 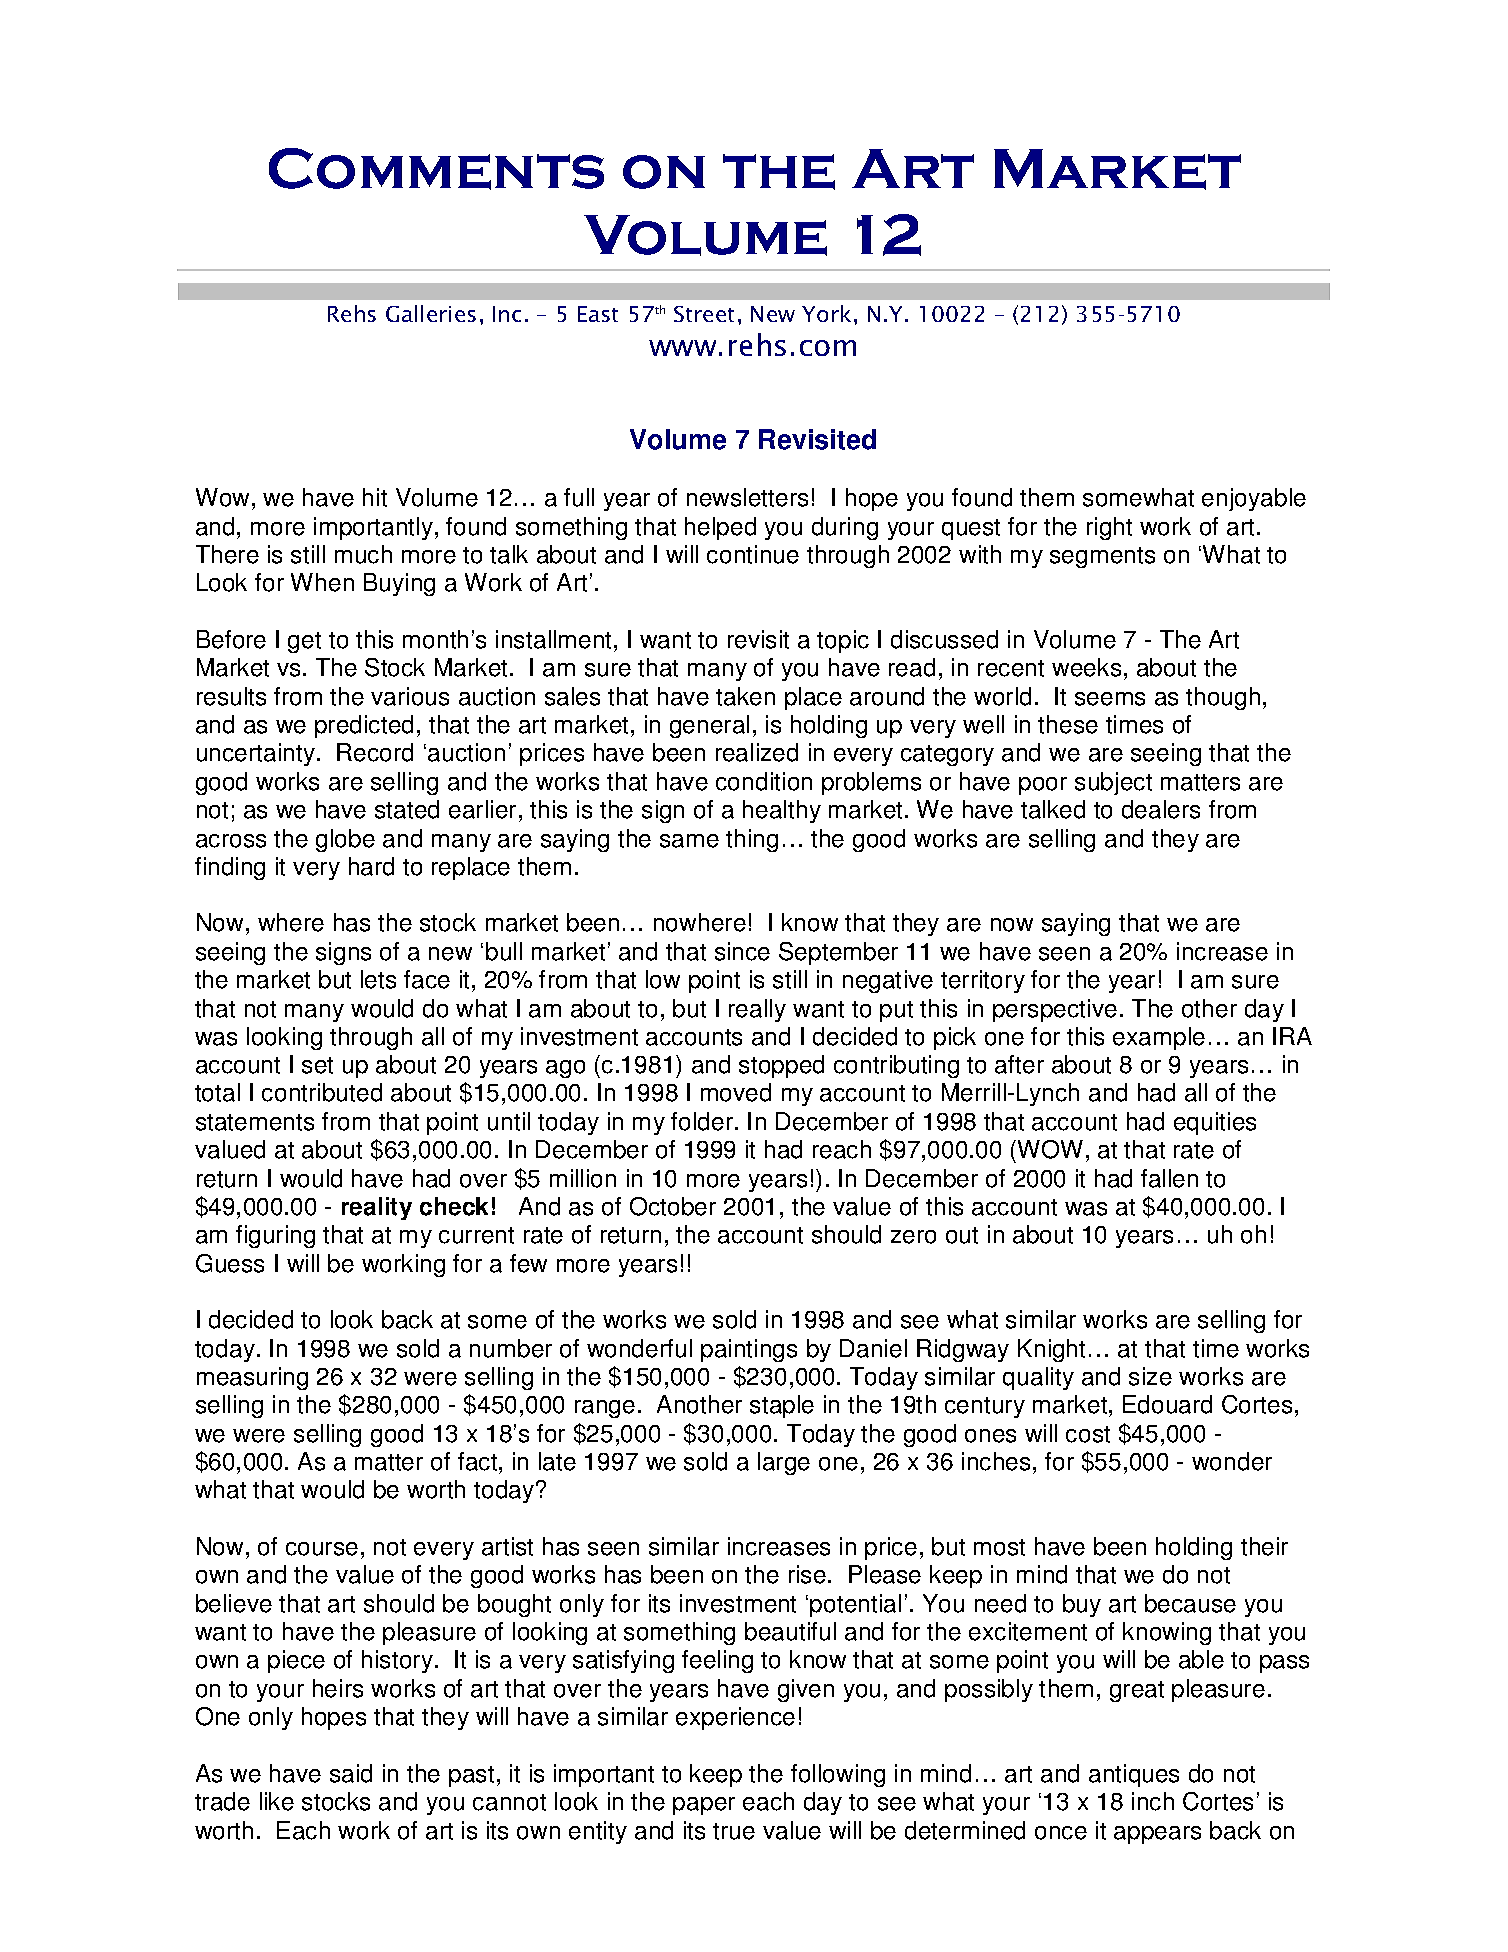 What do you see at coordinates (826, 313) in the document?
I see `York` at bounding box center [826, 313].
